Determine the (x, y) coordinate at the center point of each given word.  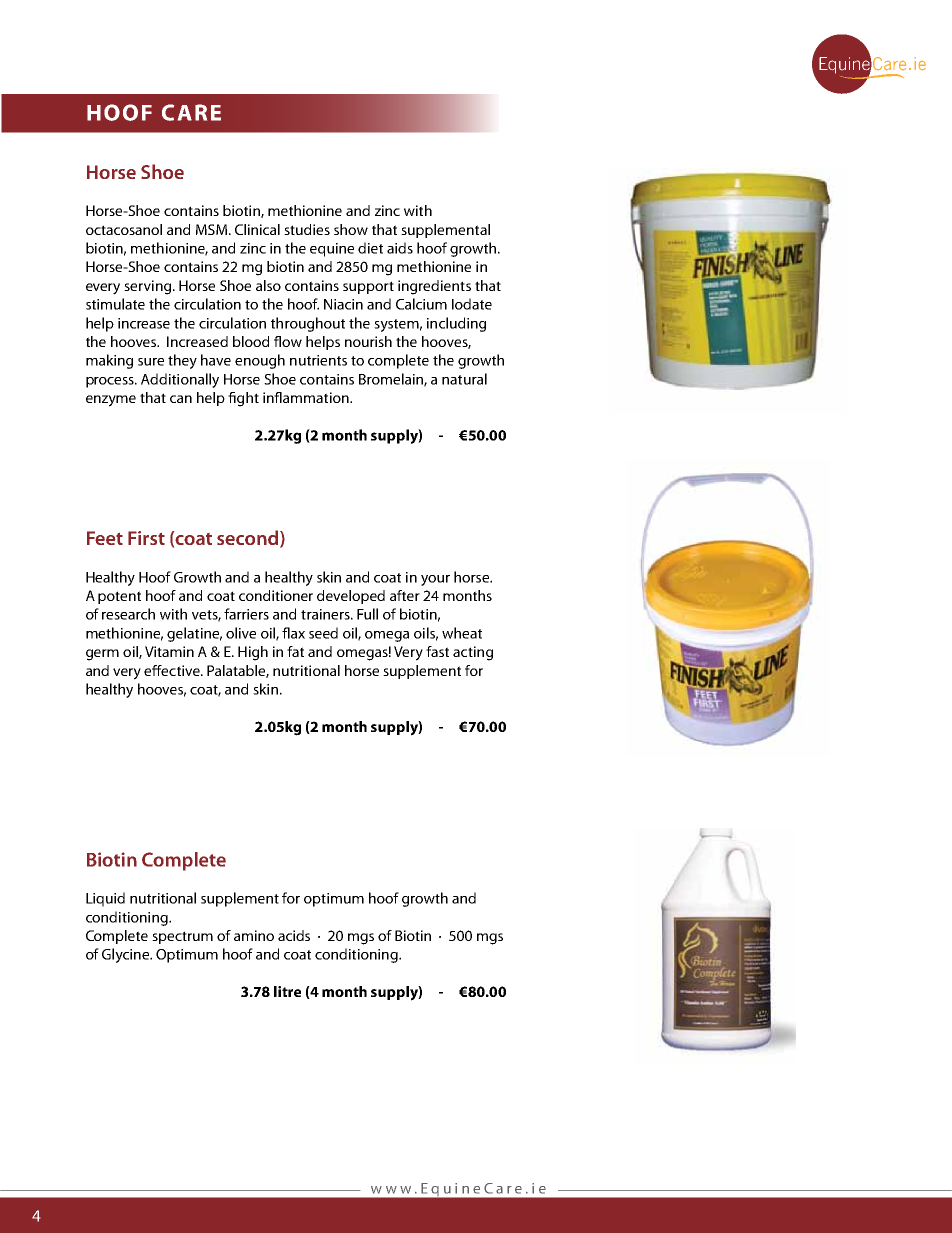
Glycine (127, 955)
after (405, 595)
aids (400, 248)
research (128, 614)
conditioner (276, 595)
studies (307, 229)
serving (149, 287)
